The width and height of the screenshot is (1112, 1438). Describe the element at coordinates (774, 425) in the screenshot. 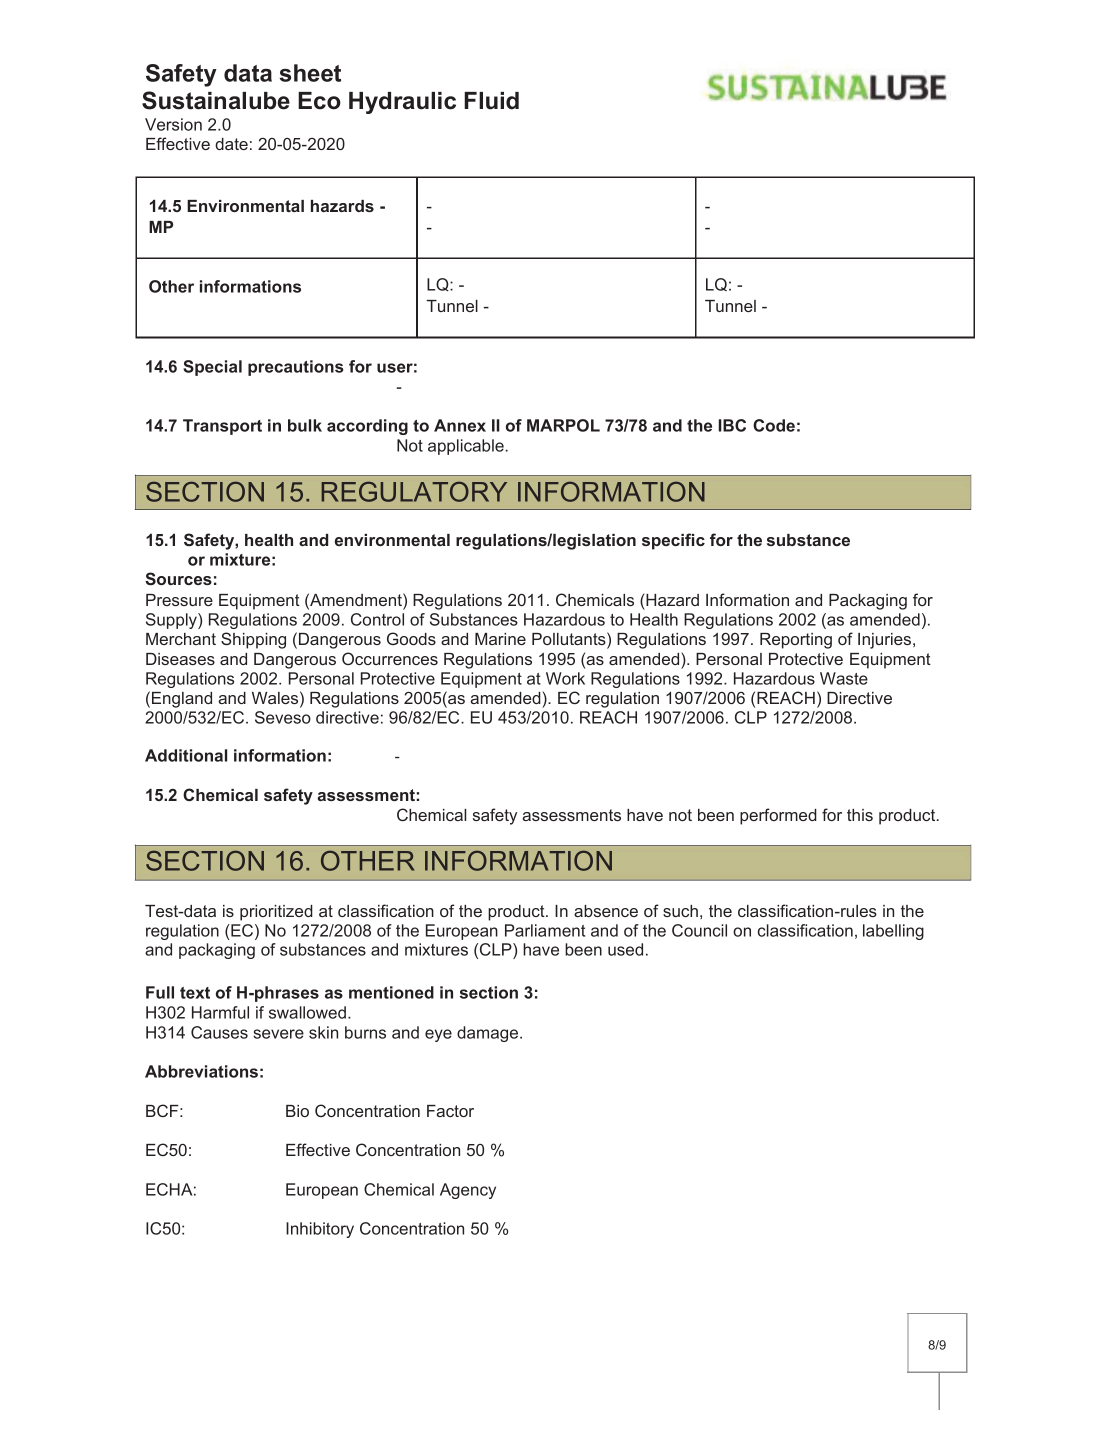

I see `Code` at that location.
